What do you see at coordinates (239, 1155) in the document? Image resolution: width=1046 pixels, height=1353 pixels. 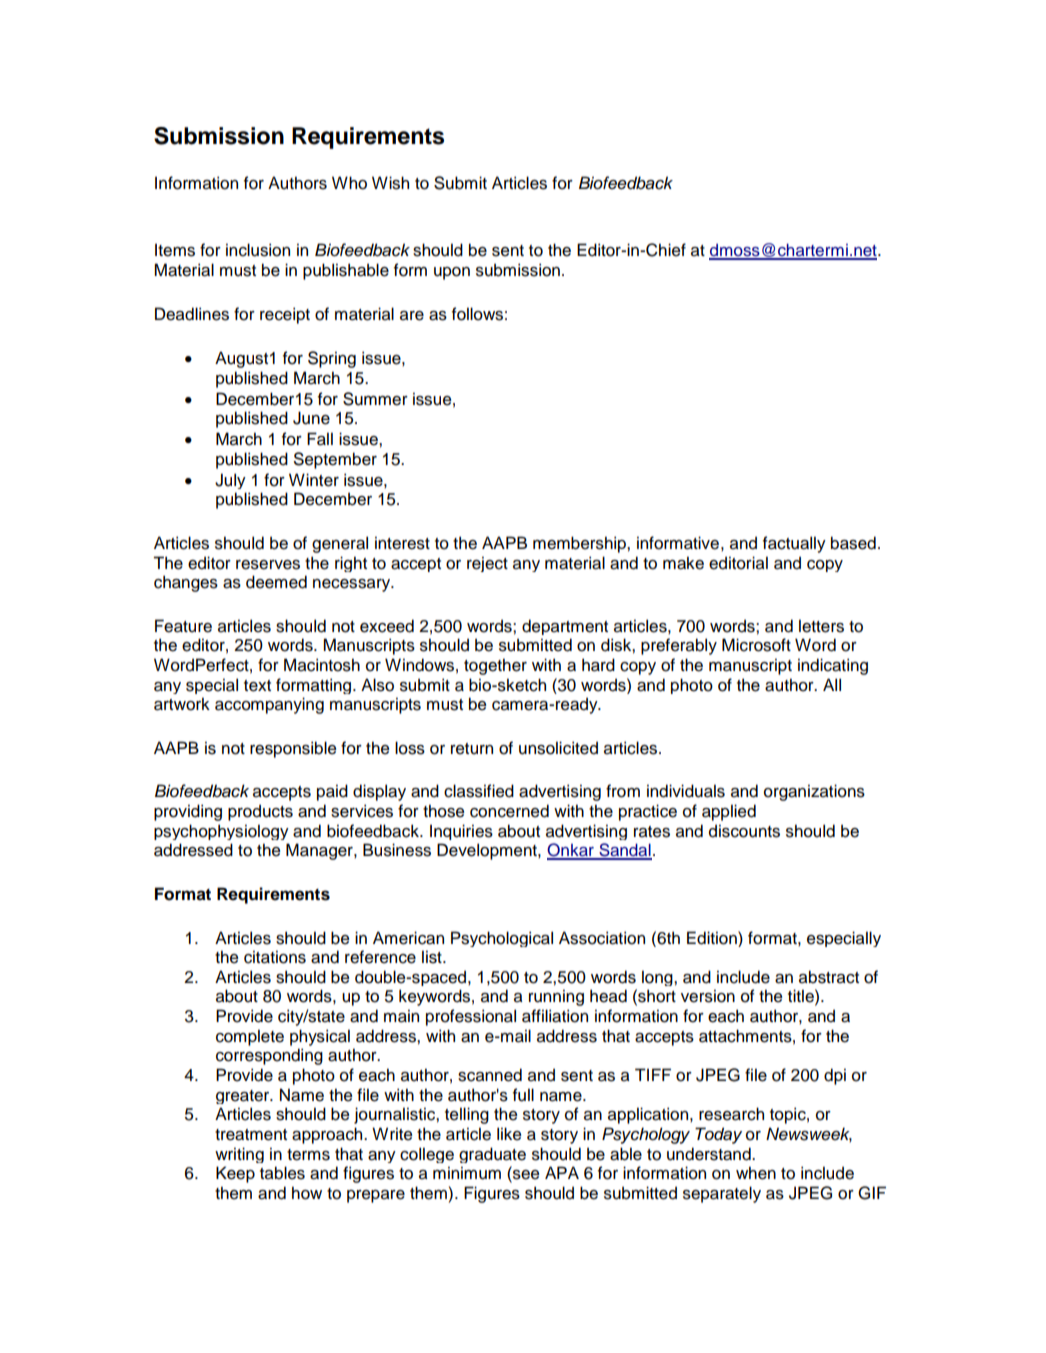 I see `writing` at bounding box center [239, 1155].
